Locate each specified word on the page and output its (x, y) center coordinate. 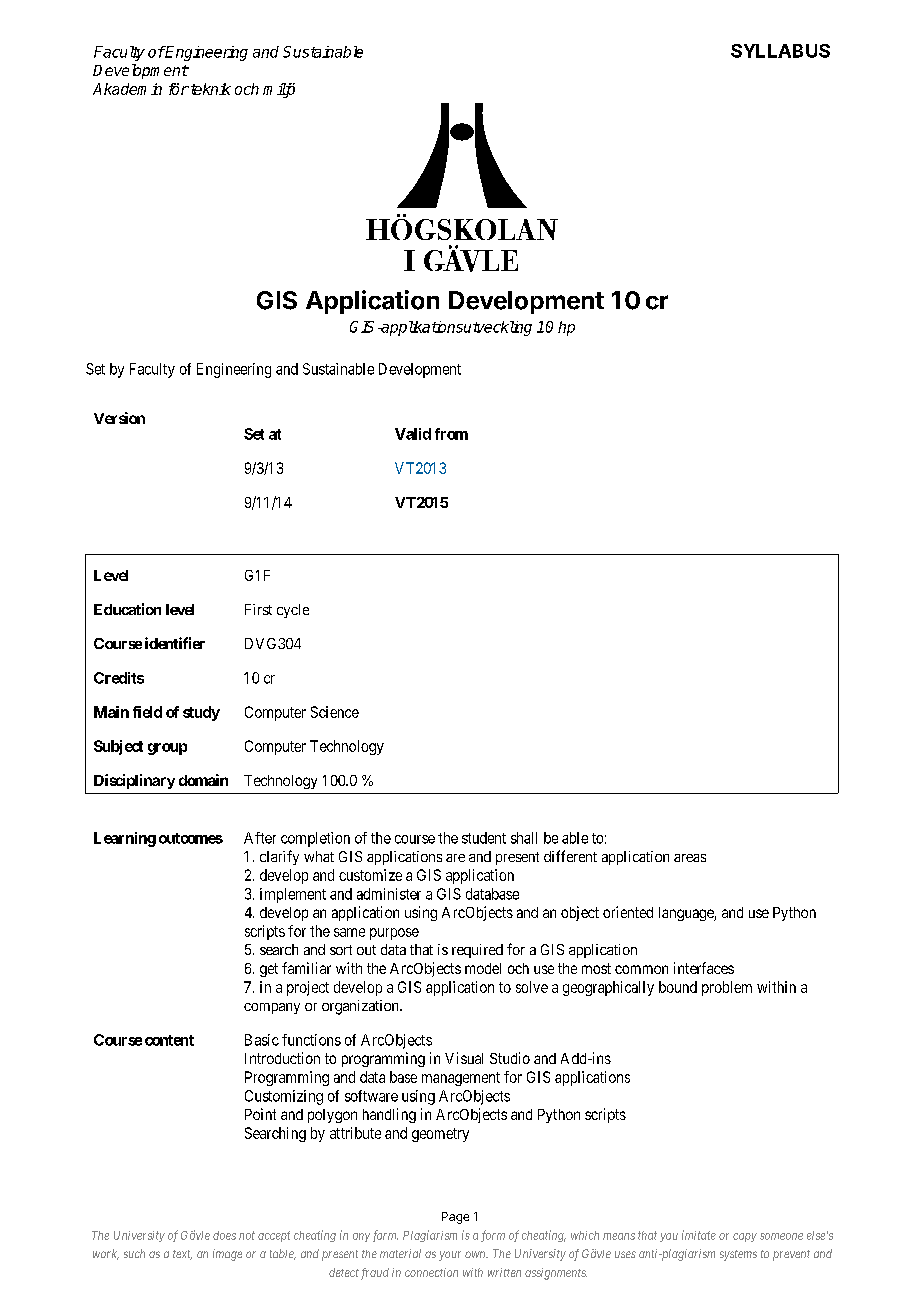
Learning (125, 839)
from (451, 434)
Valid (413, 434)
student (484, 838)
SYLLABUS (780, 51)
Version (119, 418)
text (182, 1255)
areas (690, 858)
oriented (628, 912)
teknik (209, 89)
